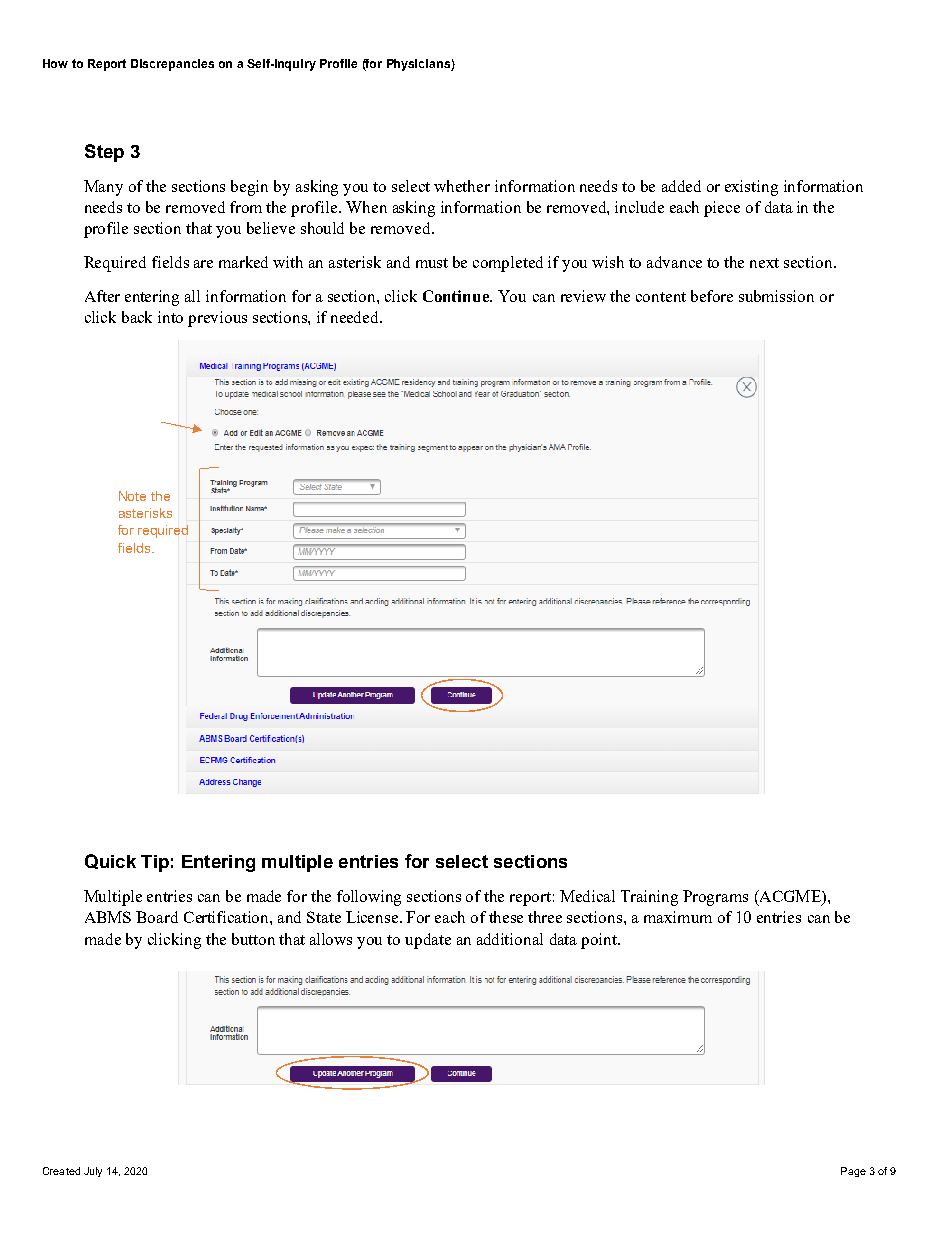 The height and width of the image is (1233, 952). What do you see at coordinates (137, 317) in the image?
I see `back` at bounding box center [137, 317].
